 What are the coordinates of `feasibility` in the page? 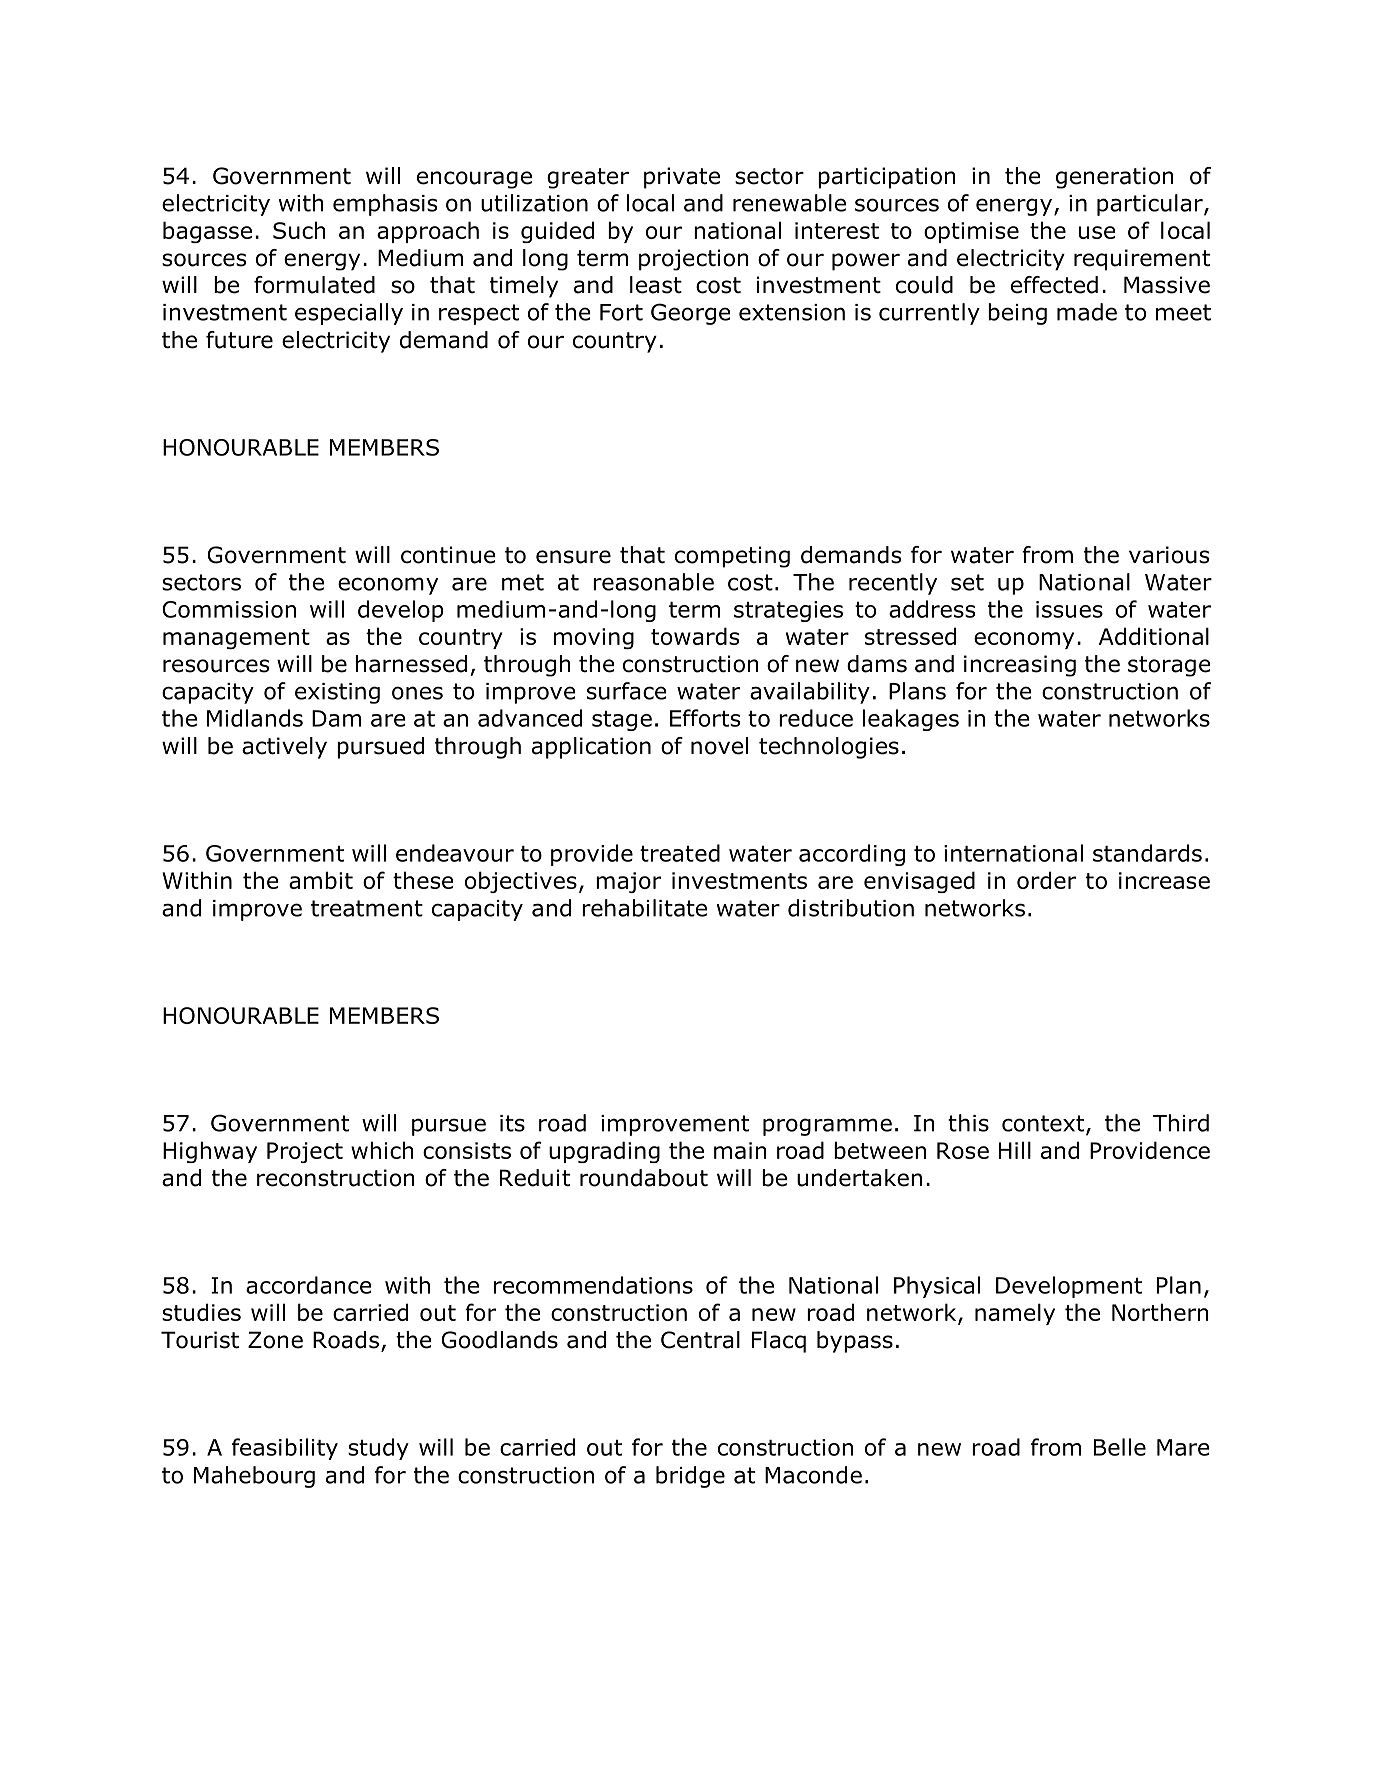 It's located at (285, 1449).
